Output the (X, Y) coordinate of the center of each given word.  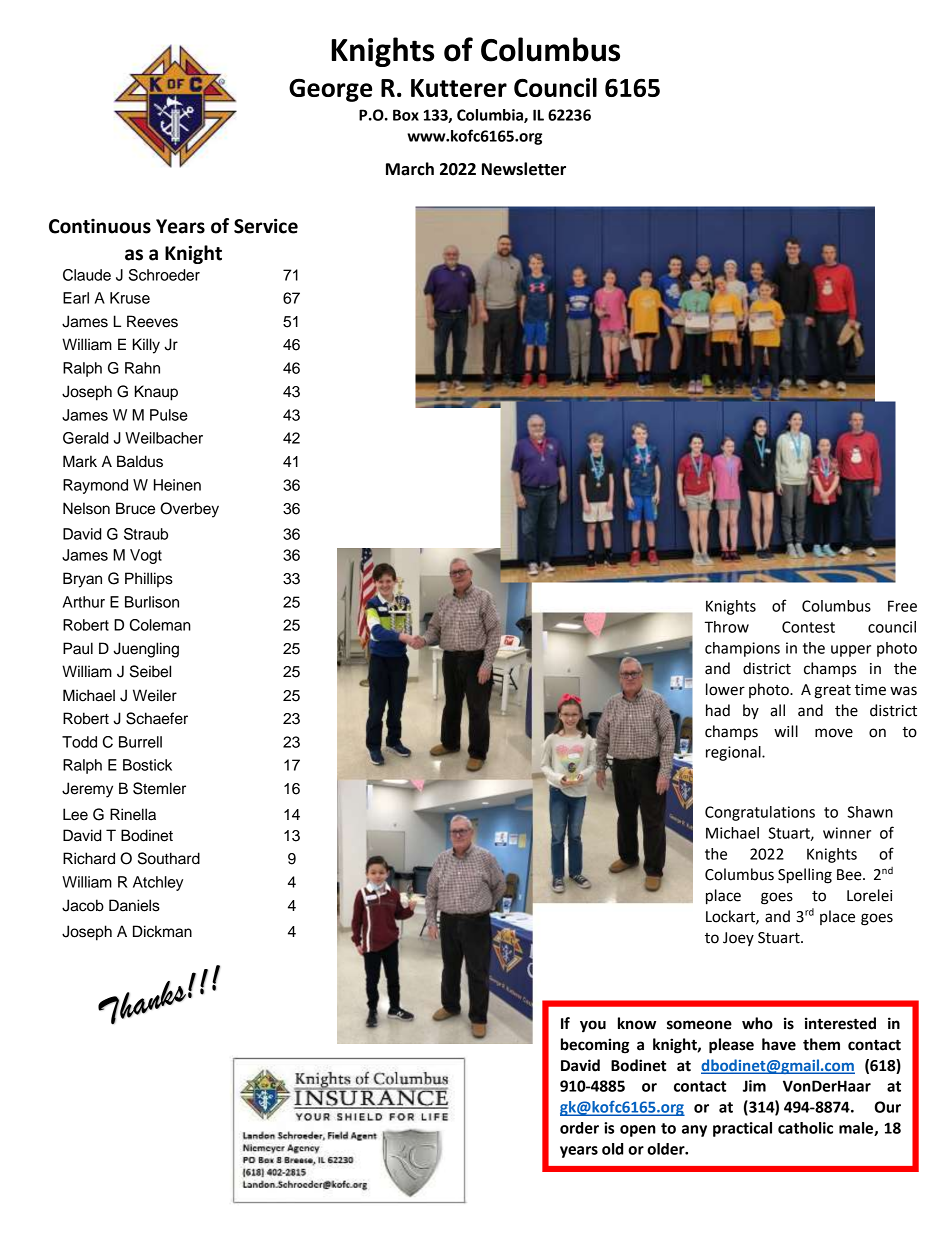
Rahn (142, 368)
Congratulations (760, 813)
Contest (808, 627)
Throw (726, 627)
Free (902, 606)
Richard (89, 858)
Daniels (134, 905)
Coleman (160, 625)
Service (266, 226)
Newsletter (524, 169)
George (330, 90)
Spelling (805, 876)
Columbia (491, 116)
